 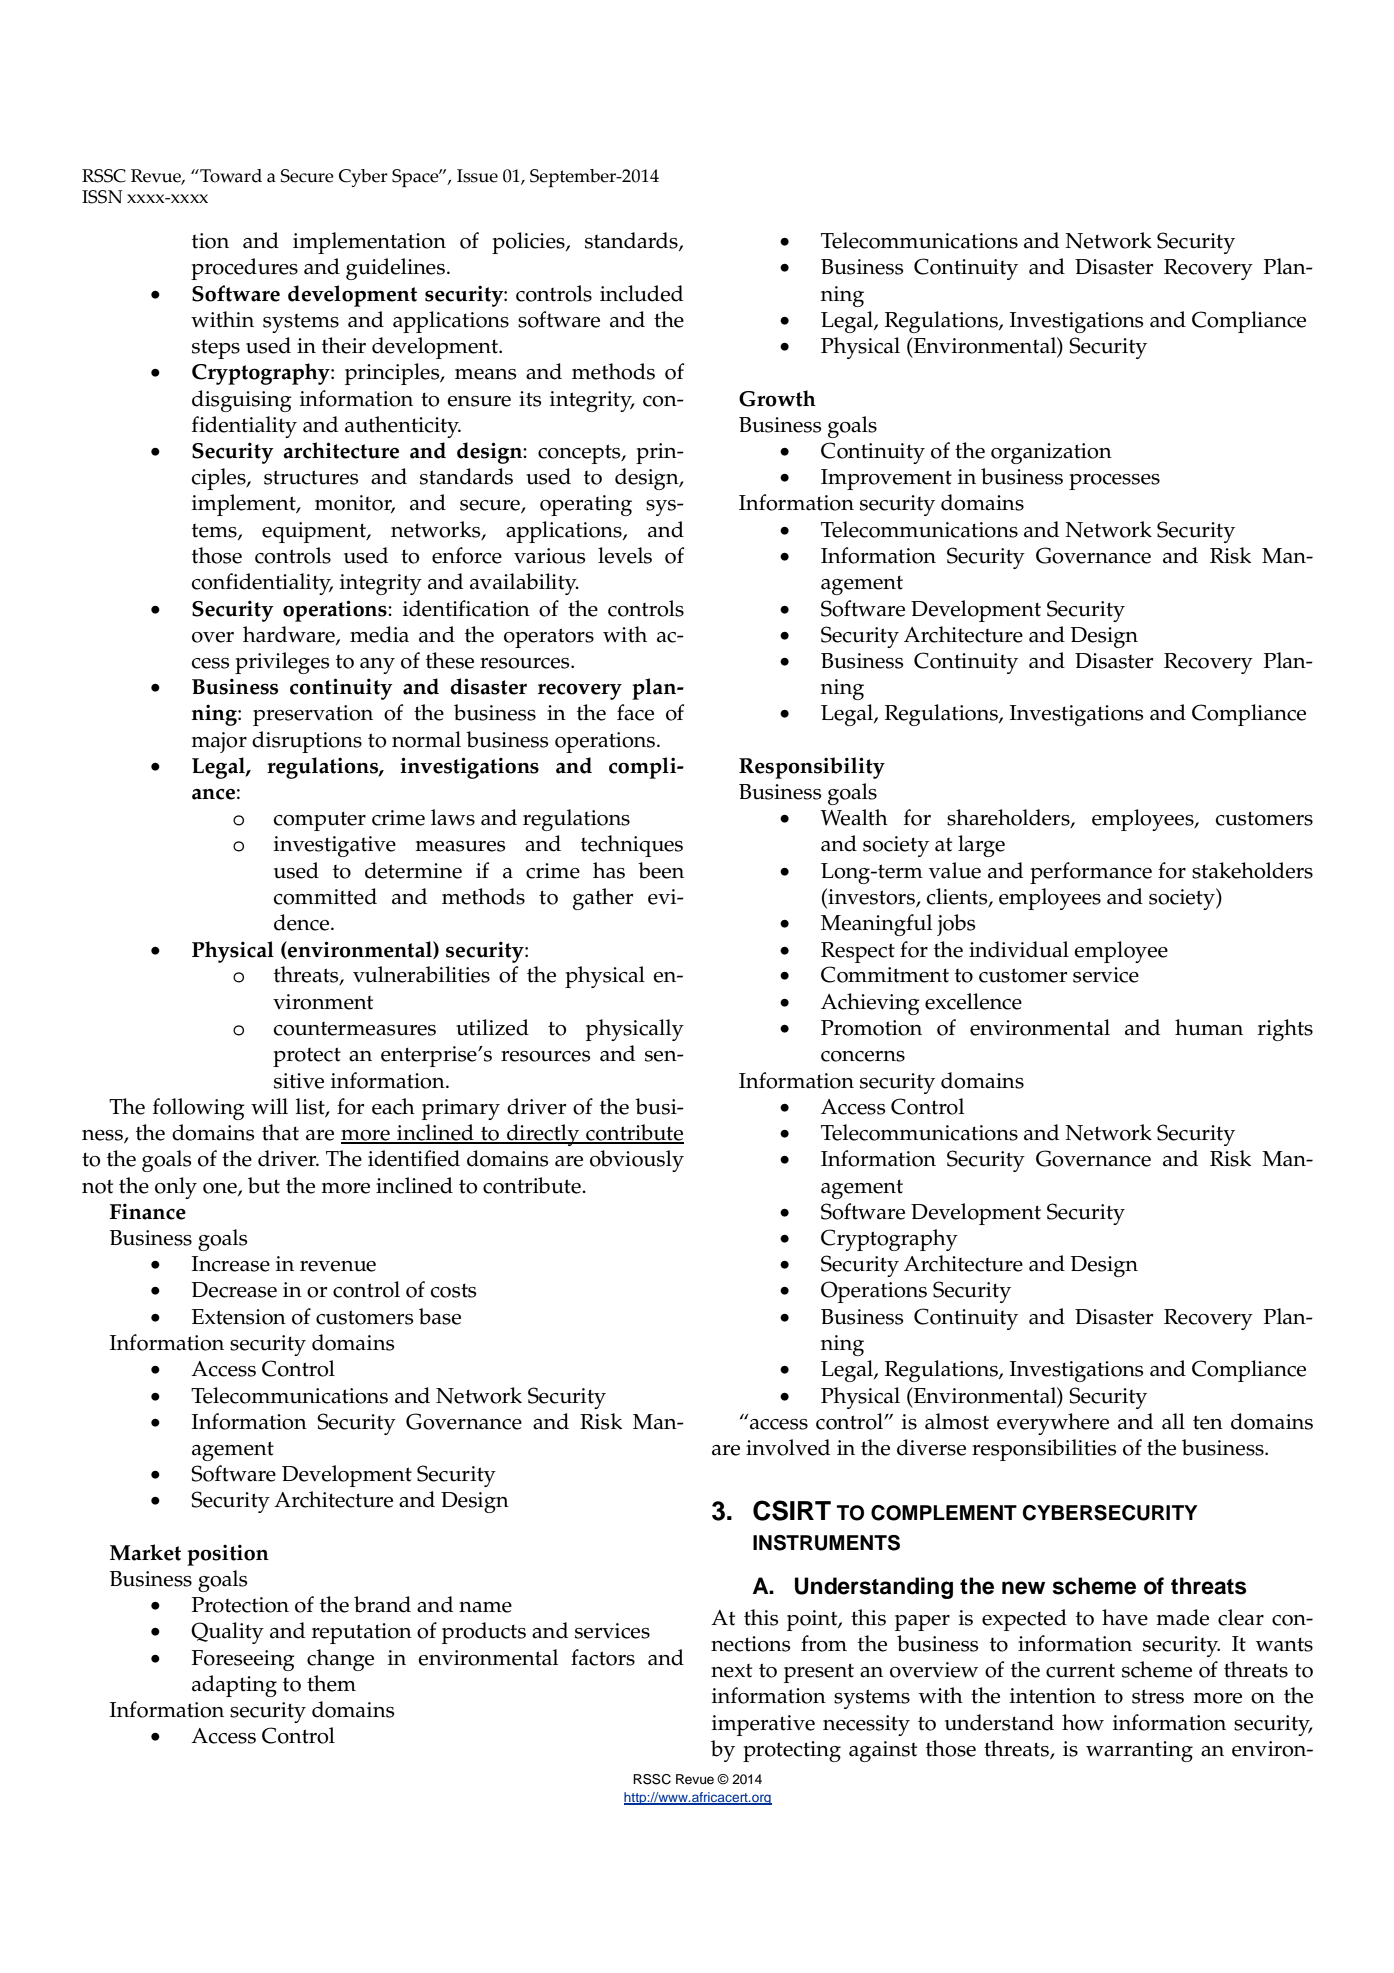 I want to click on adapting, so click(x=234, y=1686).
